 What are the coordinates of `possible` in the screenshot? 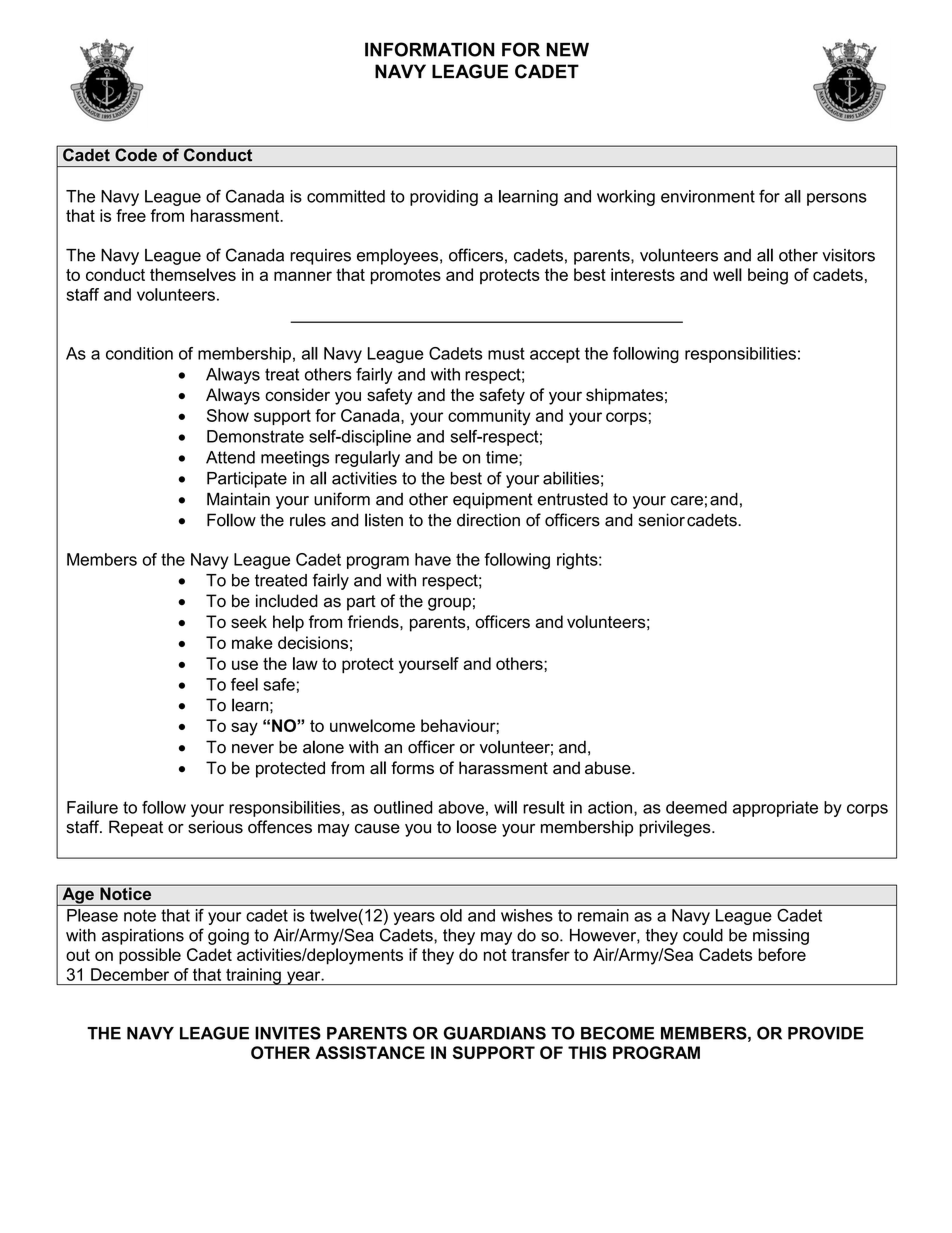 It's located at (150, 956).
